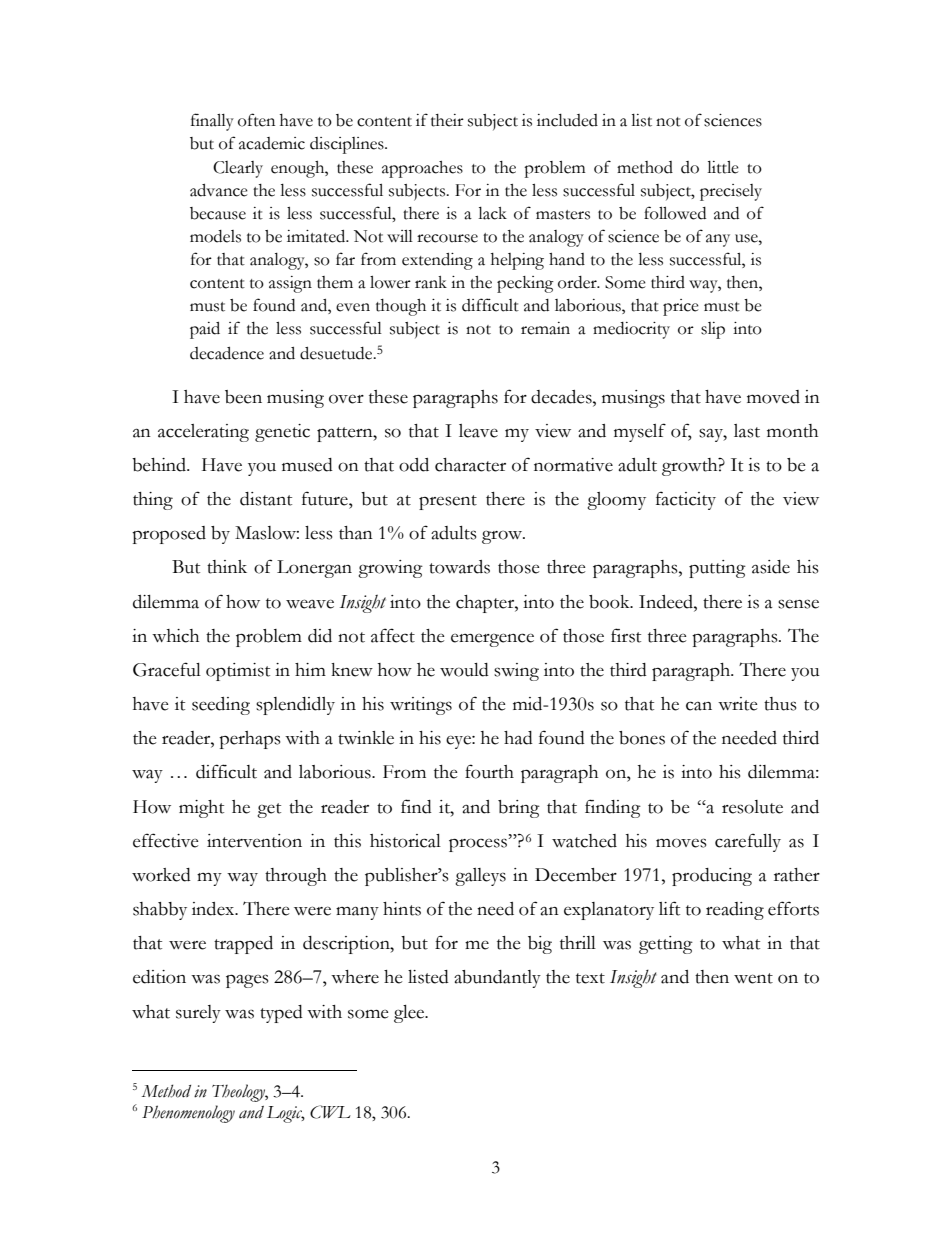 The height and width of the page is (1233, 952). I want to click on moved, so click(773, 397).
